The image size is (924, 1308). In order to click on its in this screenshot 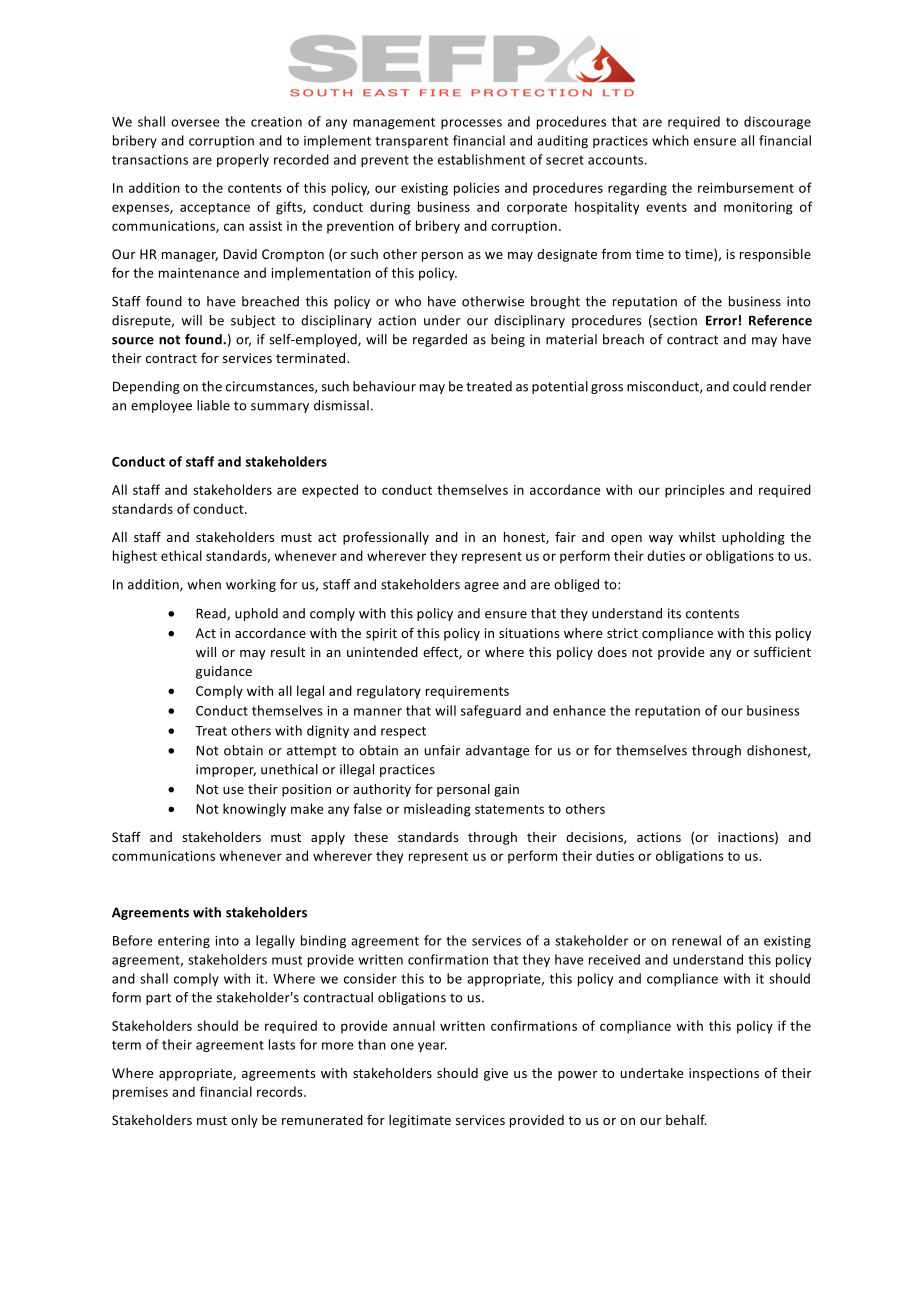, I will do `click(674, 613)`.
